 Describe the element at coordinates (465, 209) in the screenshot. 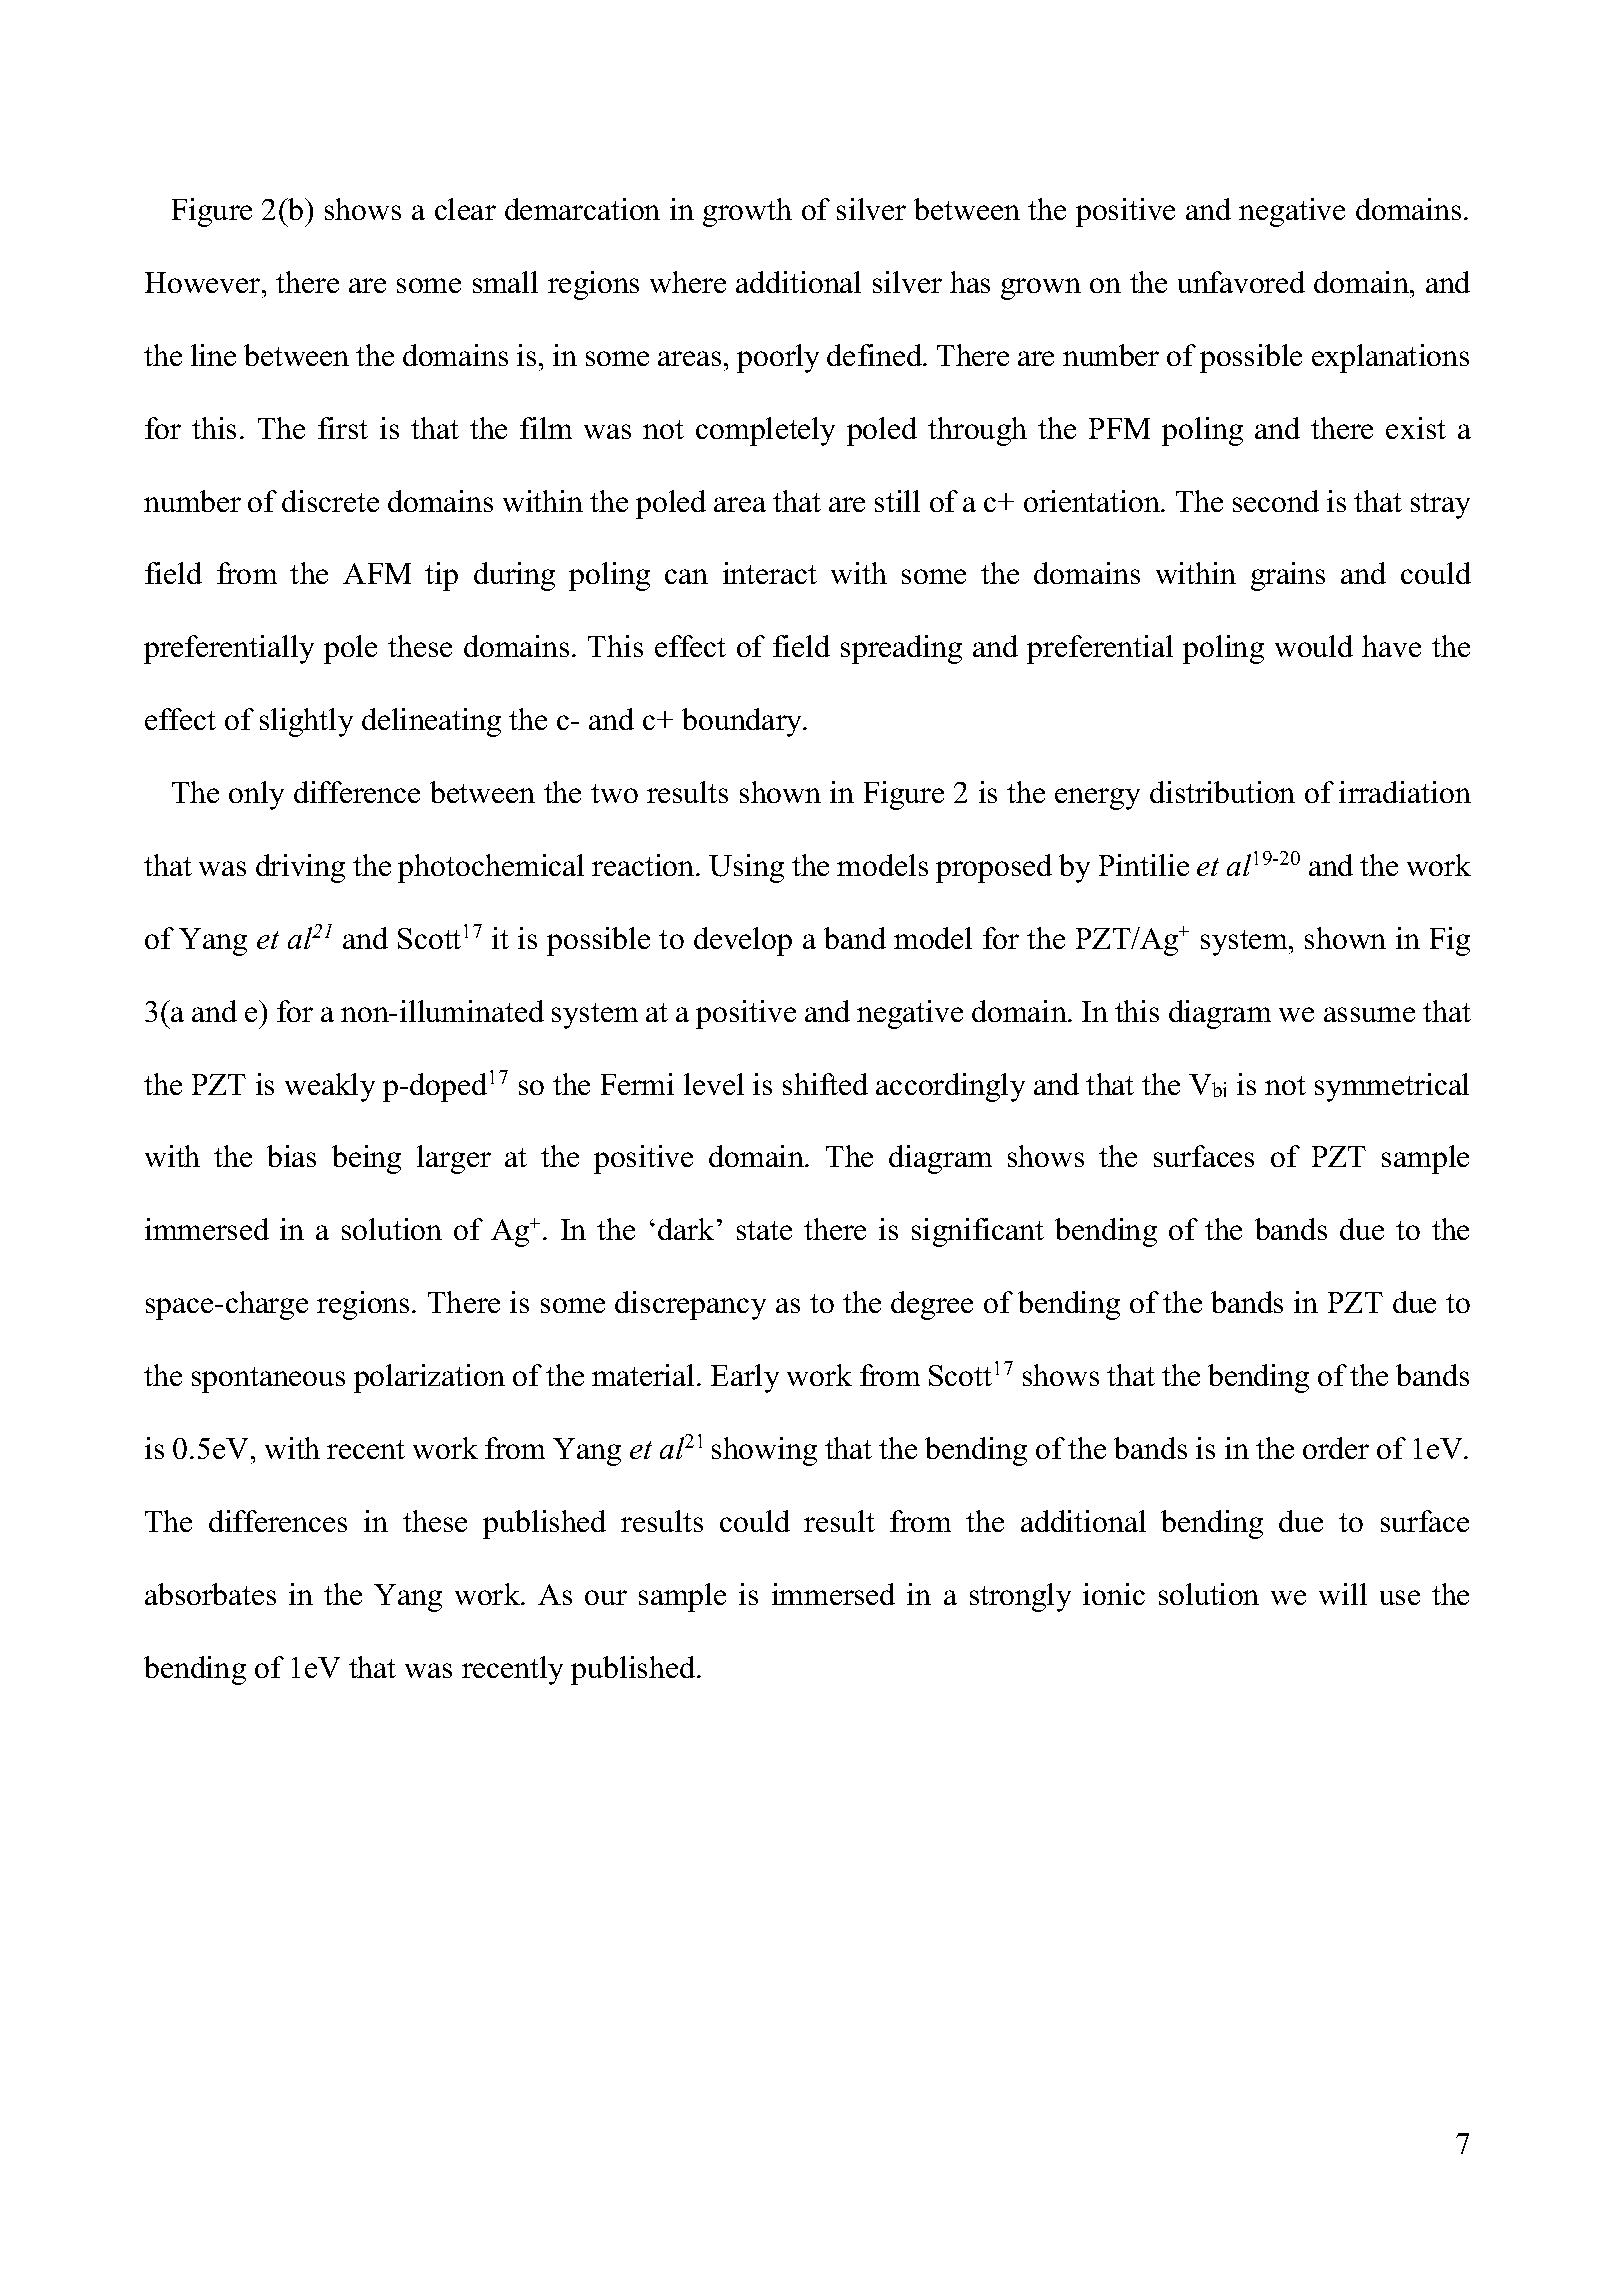

I see `clear` at that location.
